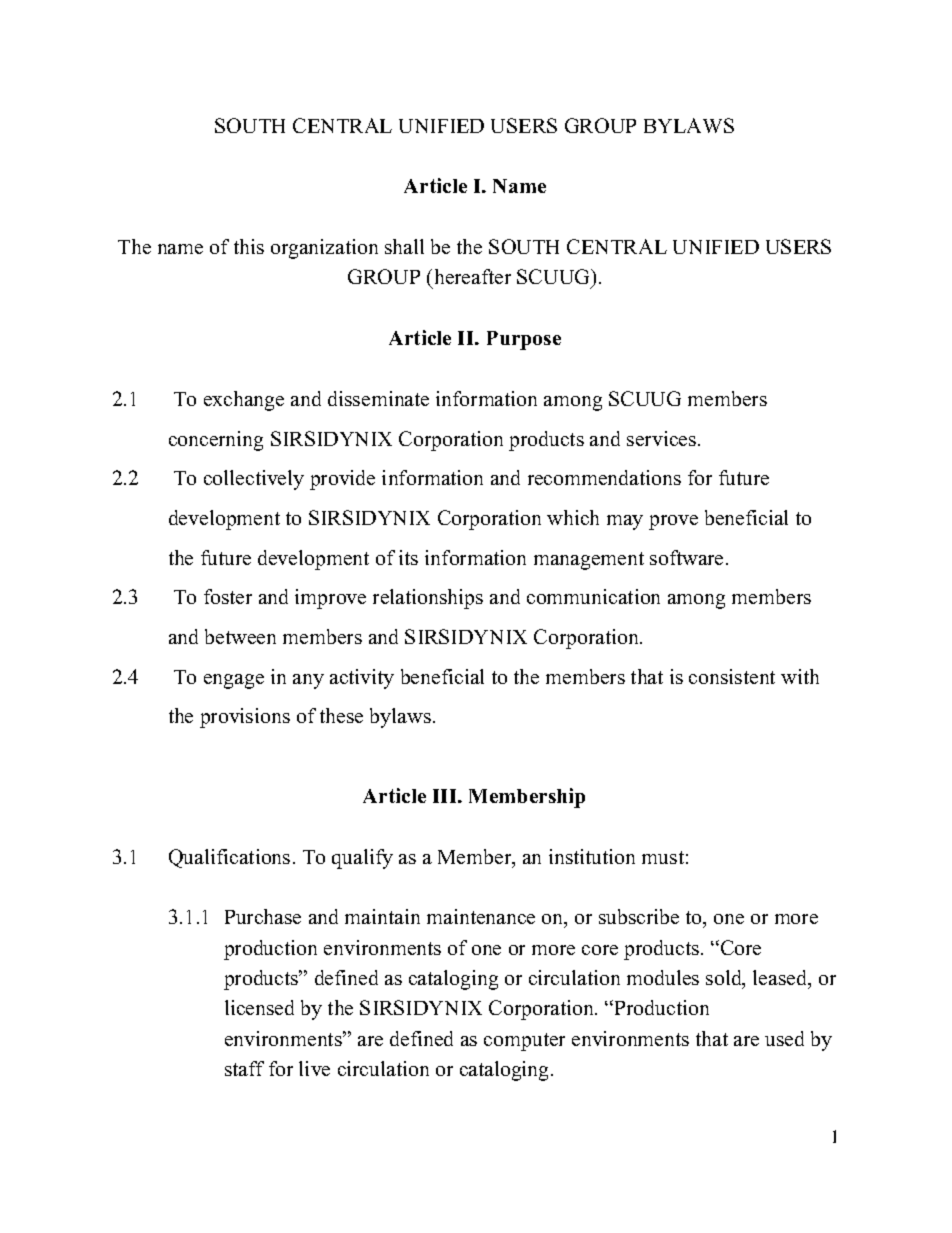 This screenshot has height=1233, width=952. What do you see at coordinates (263, 916) in the screenshot?
I see `Purchase` at bounding box center [263, 916].
